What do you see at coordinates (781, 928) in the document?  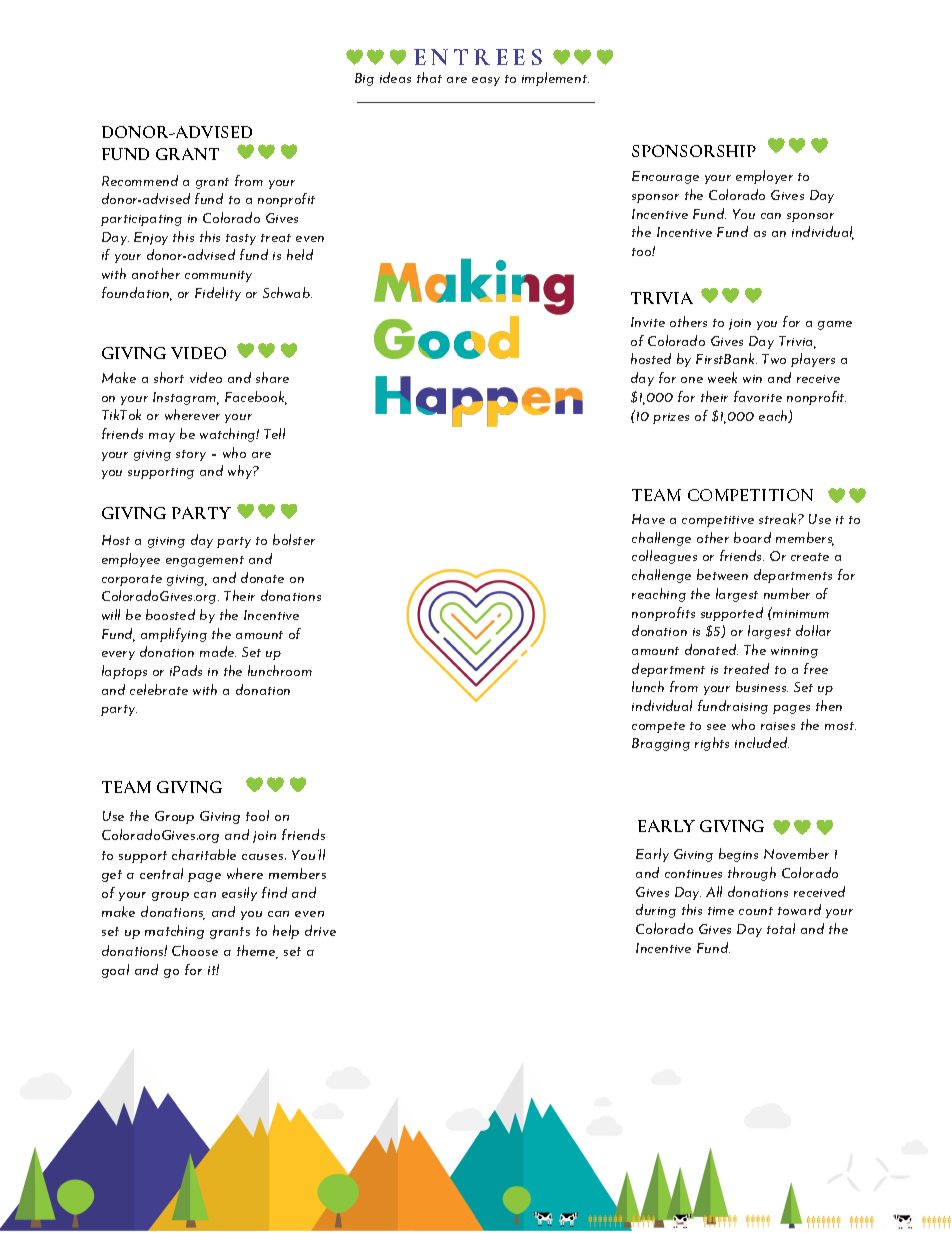 I see `total` at bounding box center [781, 928].
